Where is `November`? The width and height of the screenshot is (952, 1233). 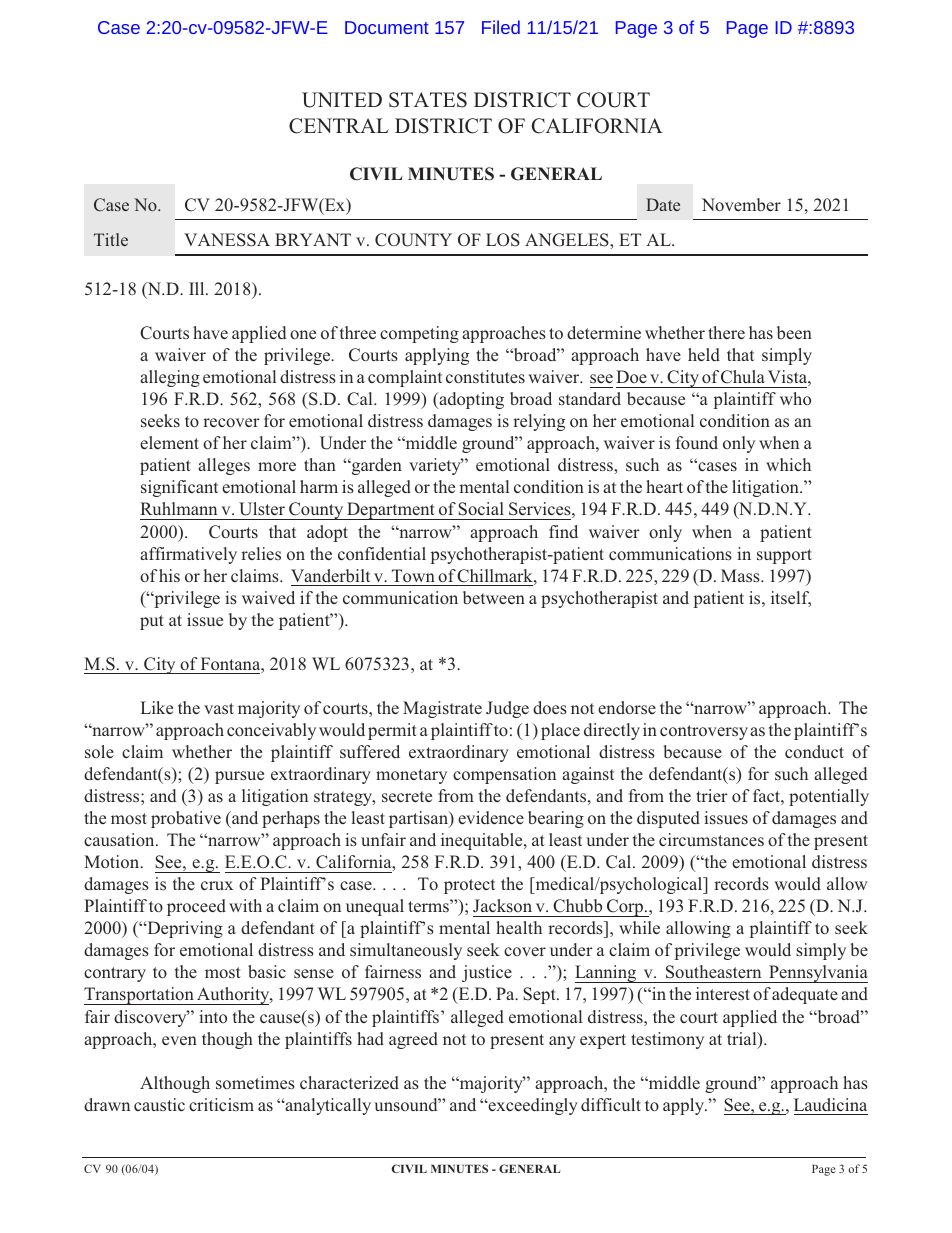
November is located at coordinates (741, 204).
